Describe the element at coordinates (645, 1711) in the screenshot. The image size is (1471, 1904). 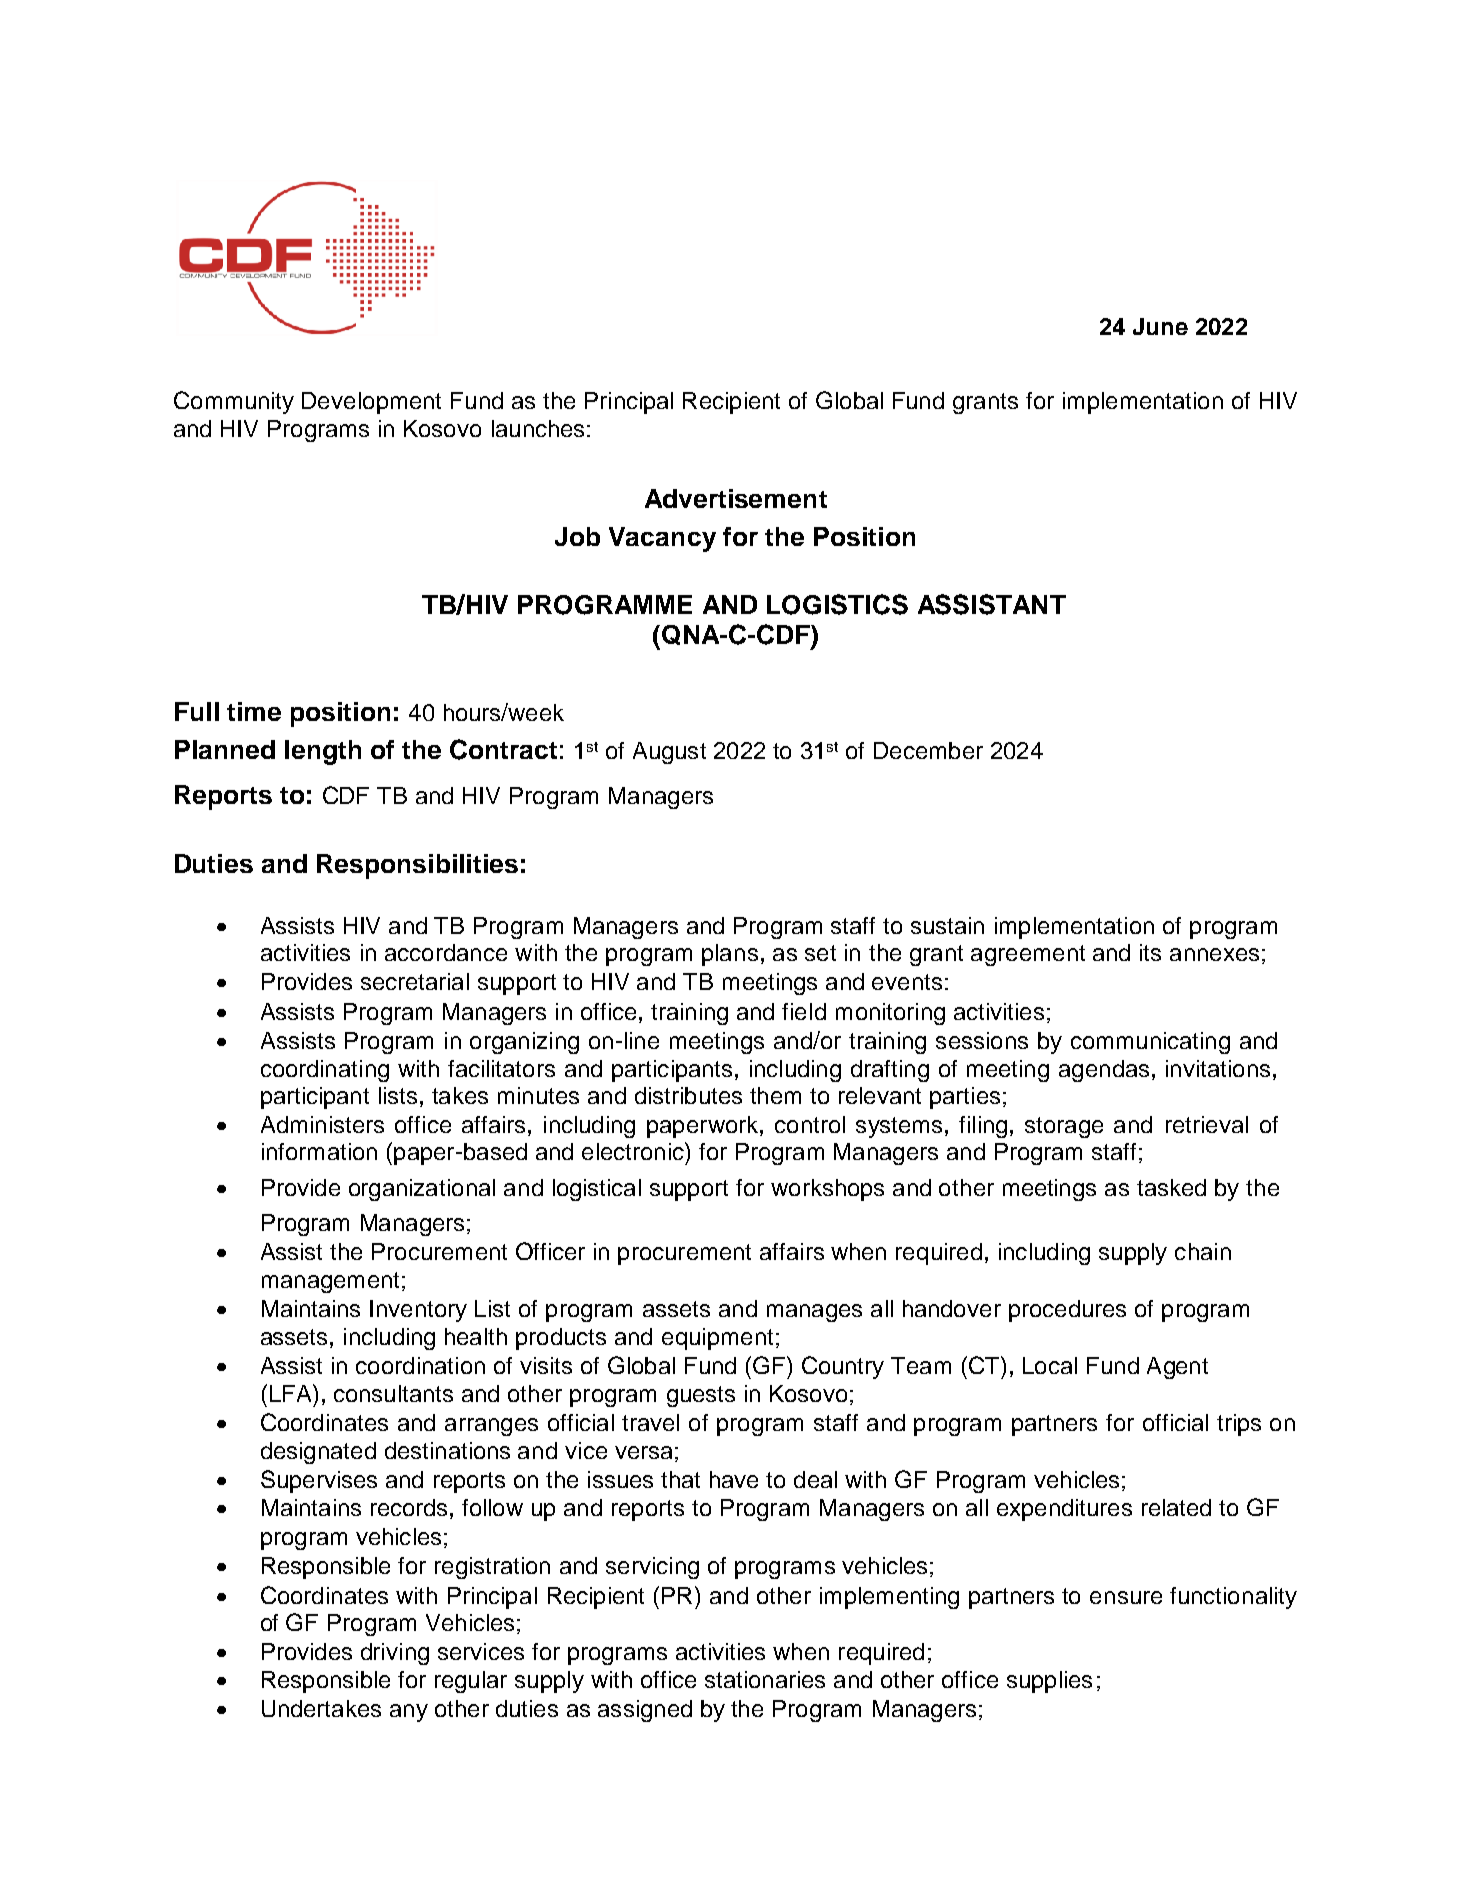
I see `assigned` at that location.
